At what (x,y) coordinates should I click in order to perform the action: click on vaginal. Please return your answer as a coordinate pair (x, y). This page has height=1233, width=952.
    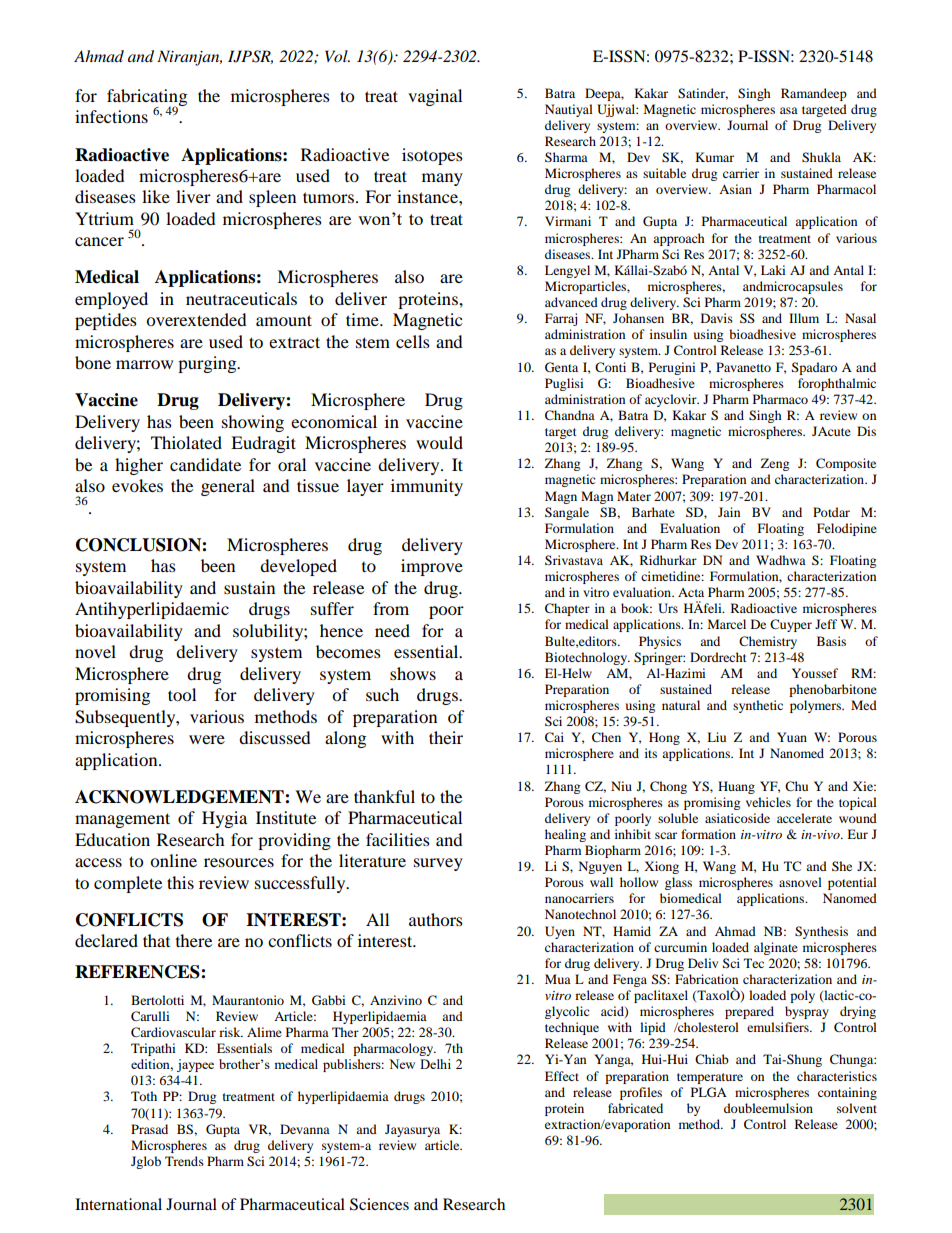
    Looking at the image, I should click on (435, 97).
